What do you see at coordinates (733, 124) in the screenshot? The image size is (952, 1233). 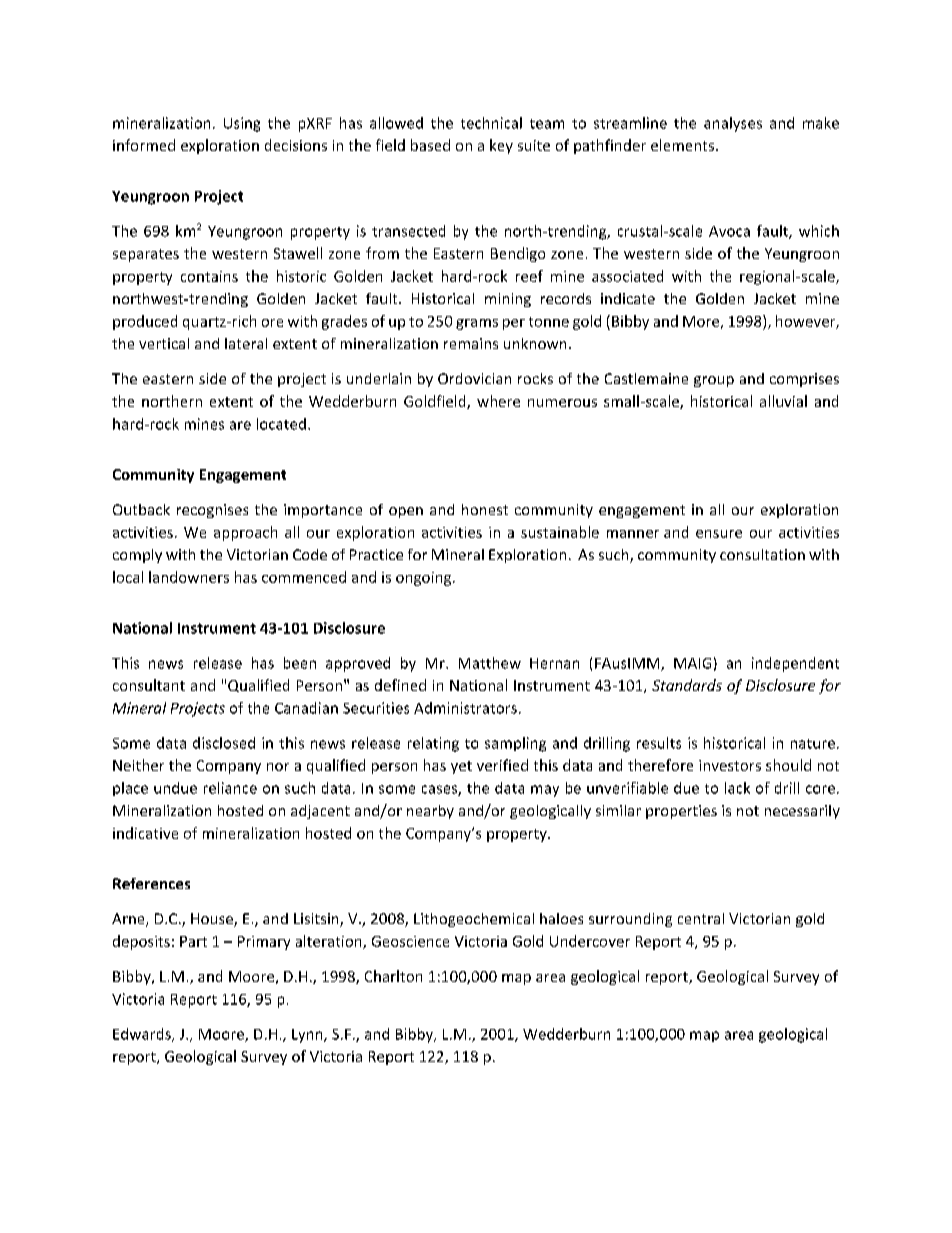 I see `analyses` at bounding box center [733, 124].
